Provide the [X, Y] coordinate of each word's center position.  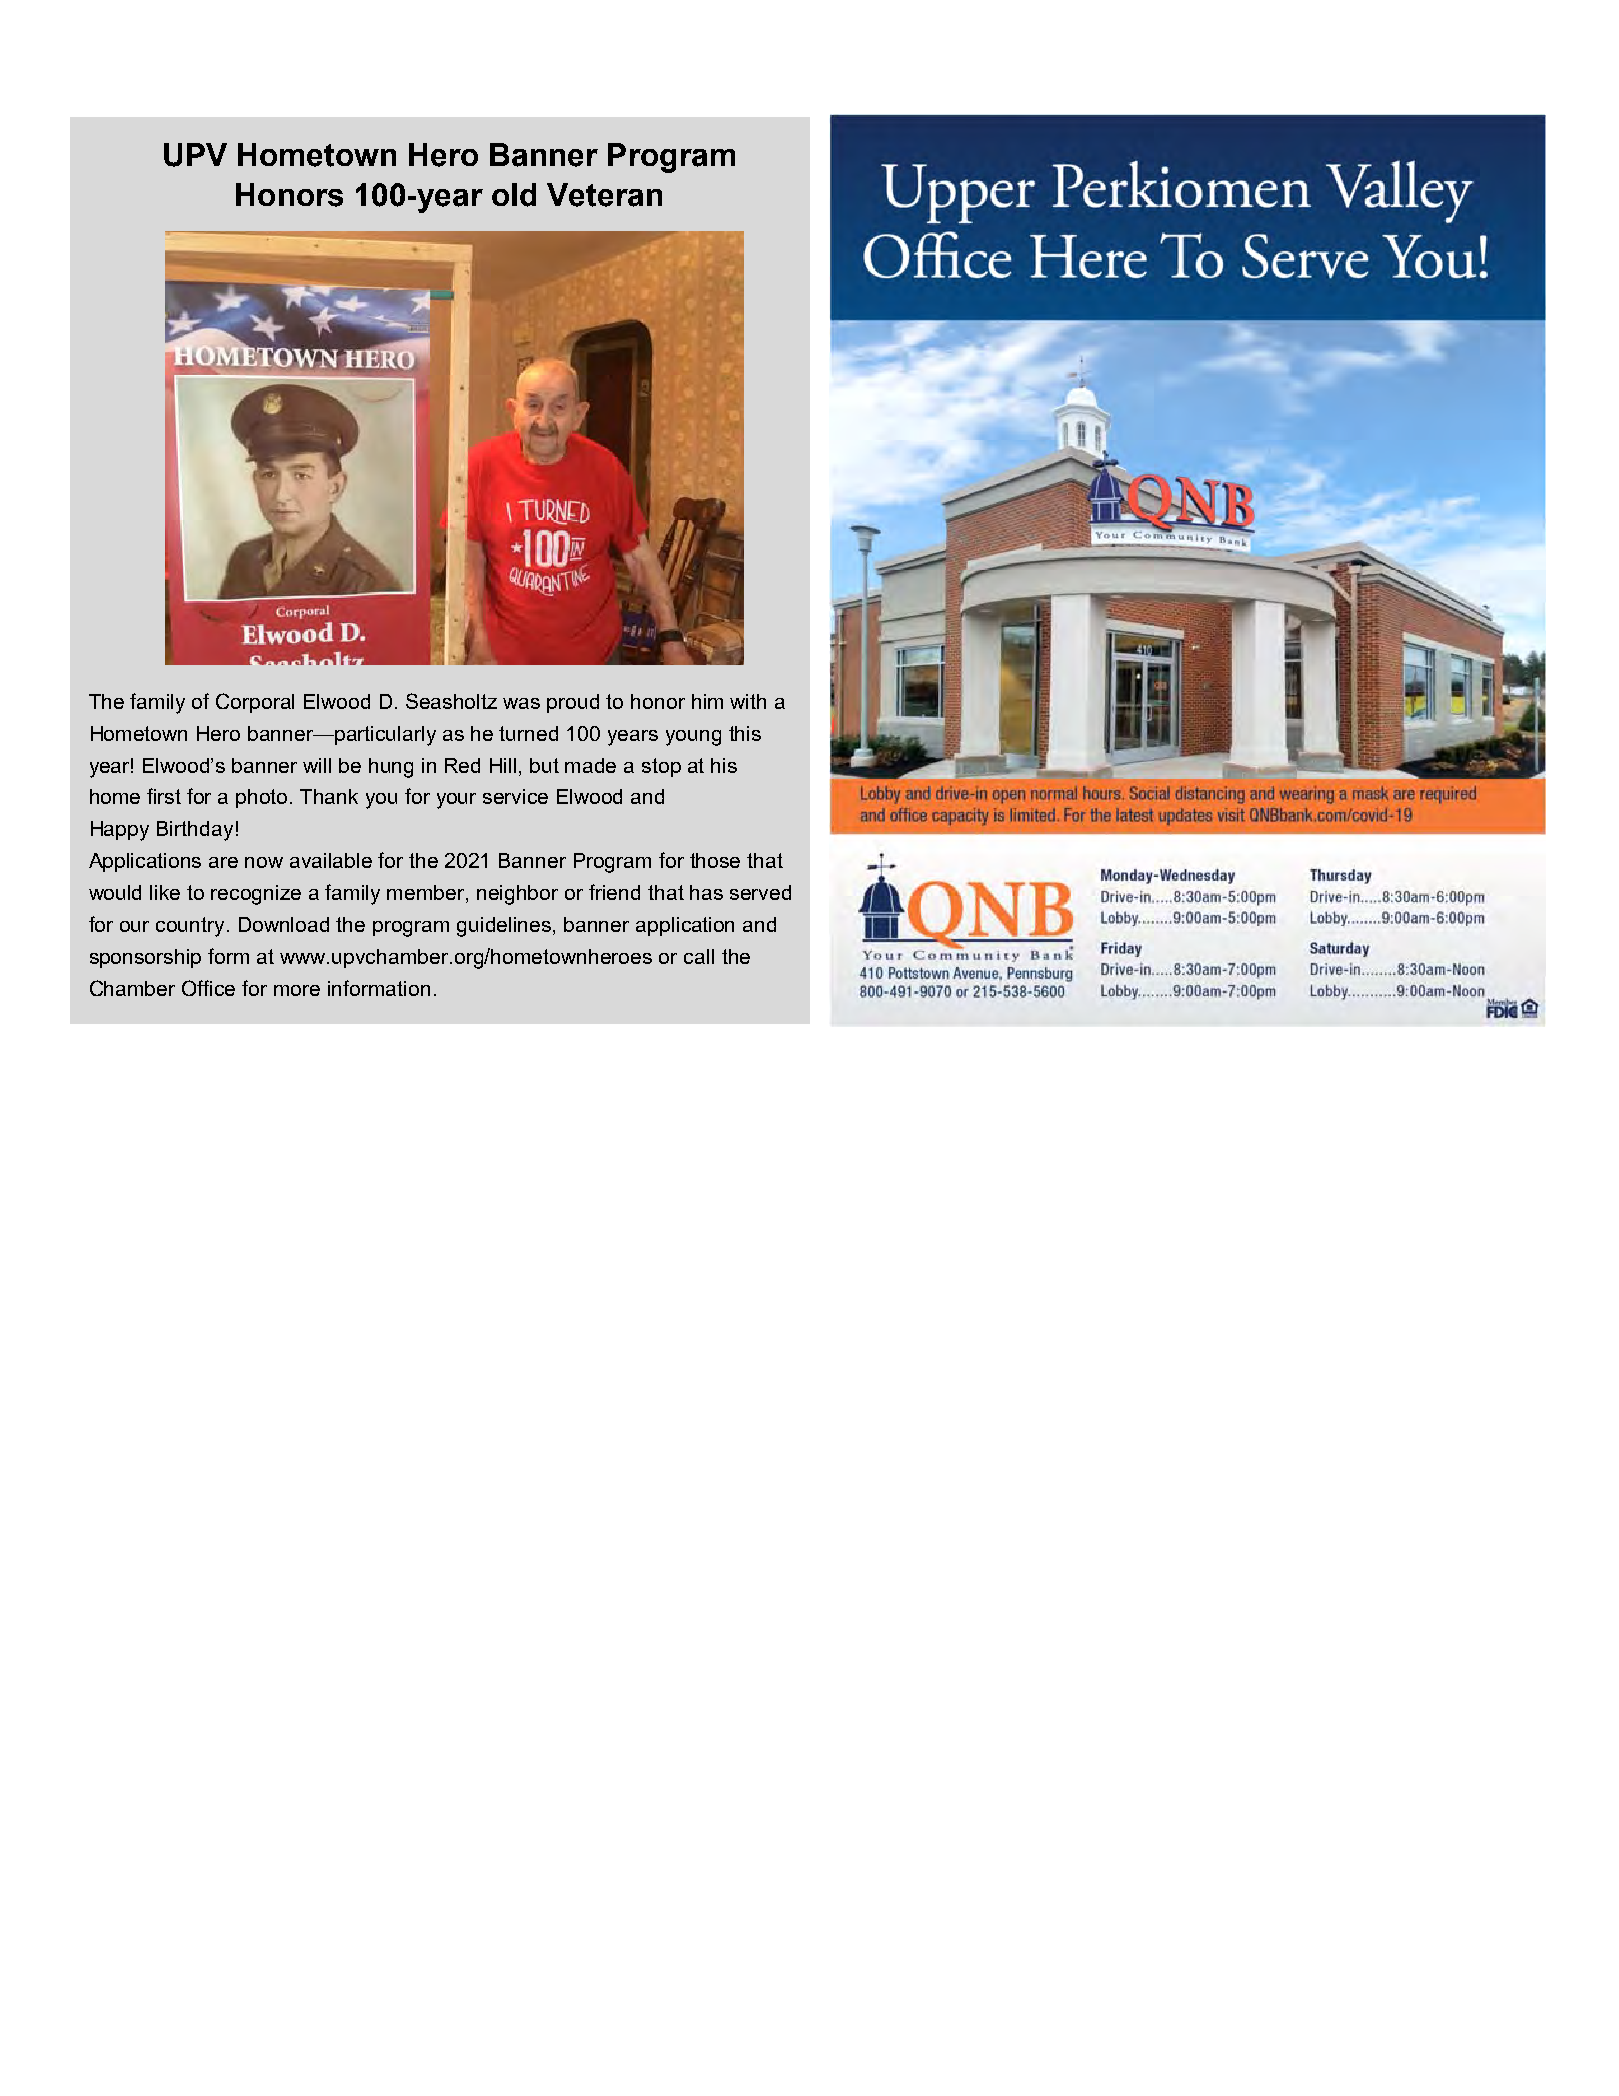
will [317, 765]
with [748, 701]
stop [661, 767]
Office [208, 988]
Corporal [255, 703]
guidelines [505, 927]
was [521, 703]
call [699, 956]
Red [462, 765]
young [693, 738]
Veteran [604, 195]
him [707, 701]
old [514, 195]
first [164, 796]
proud [573, 703]
